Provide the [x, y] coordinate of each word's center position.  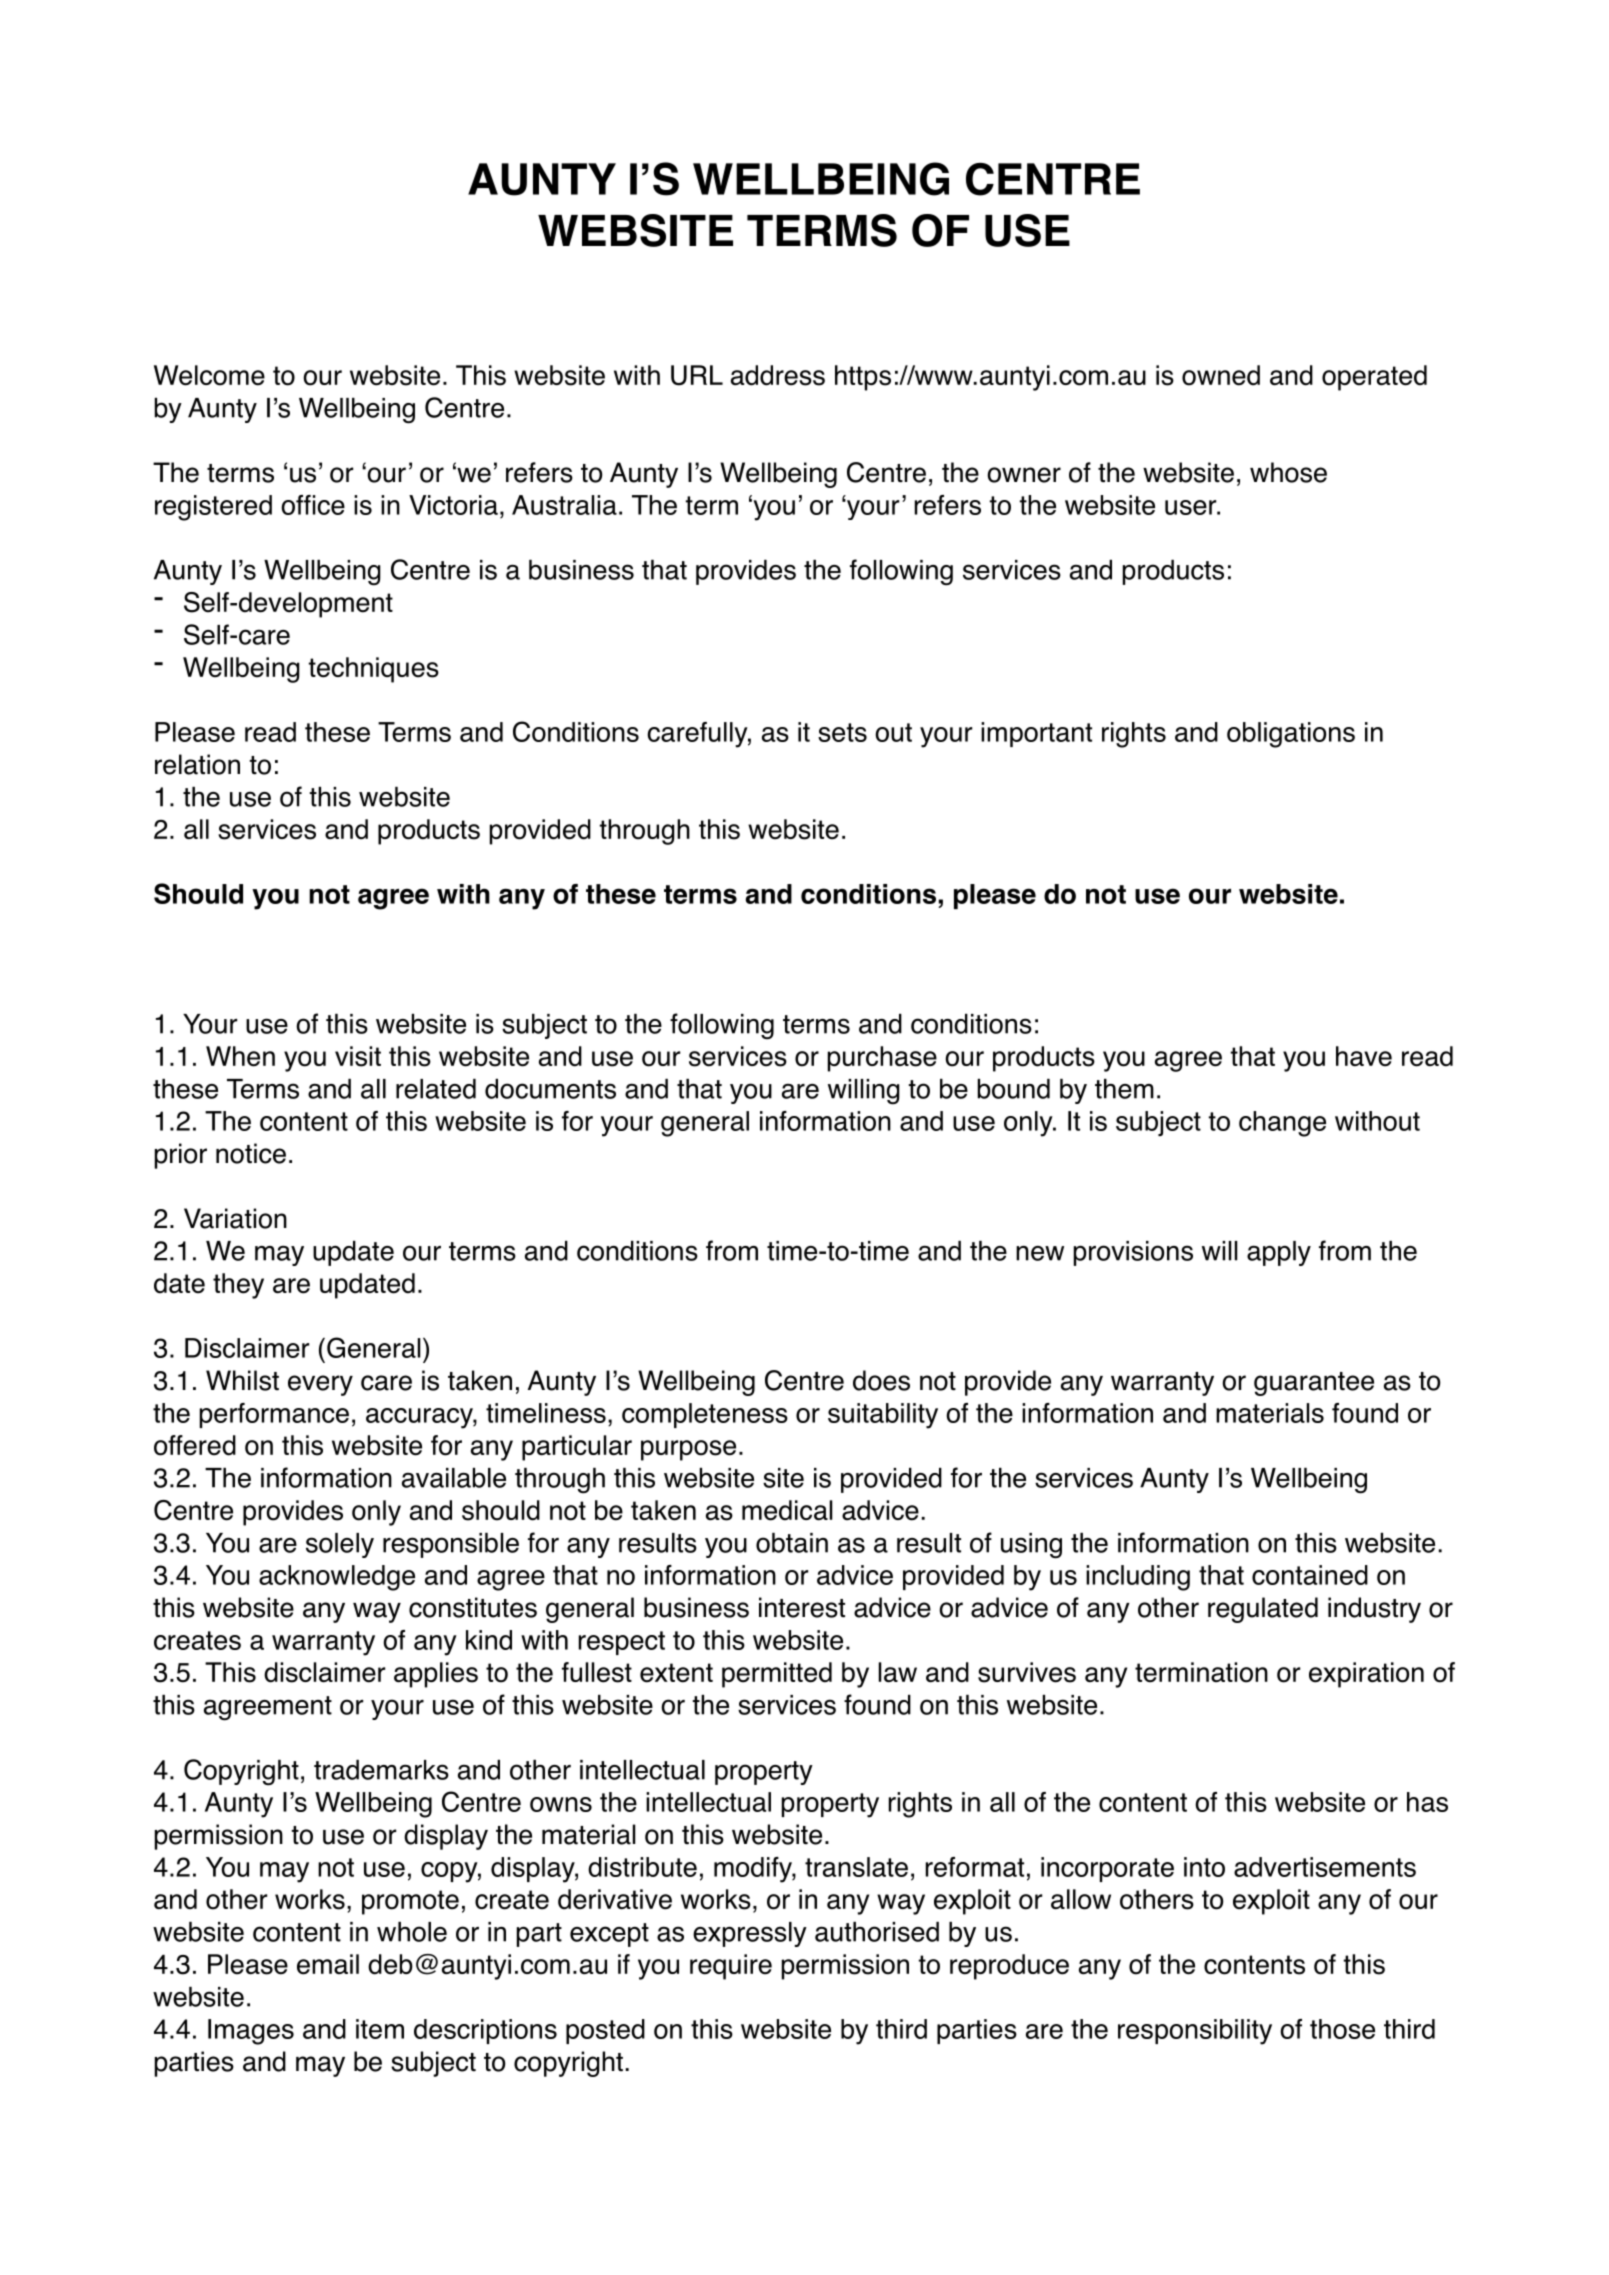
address [778, 375]
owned [1221, 375]
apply [1279, 1253]
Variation [235, 1218]
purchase [882, 1059]
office [313, 505]
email [328, 1964]
